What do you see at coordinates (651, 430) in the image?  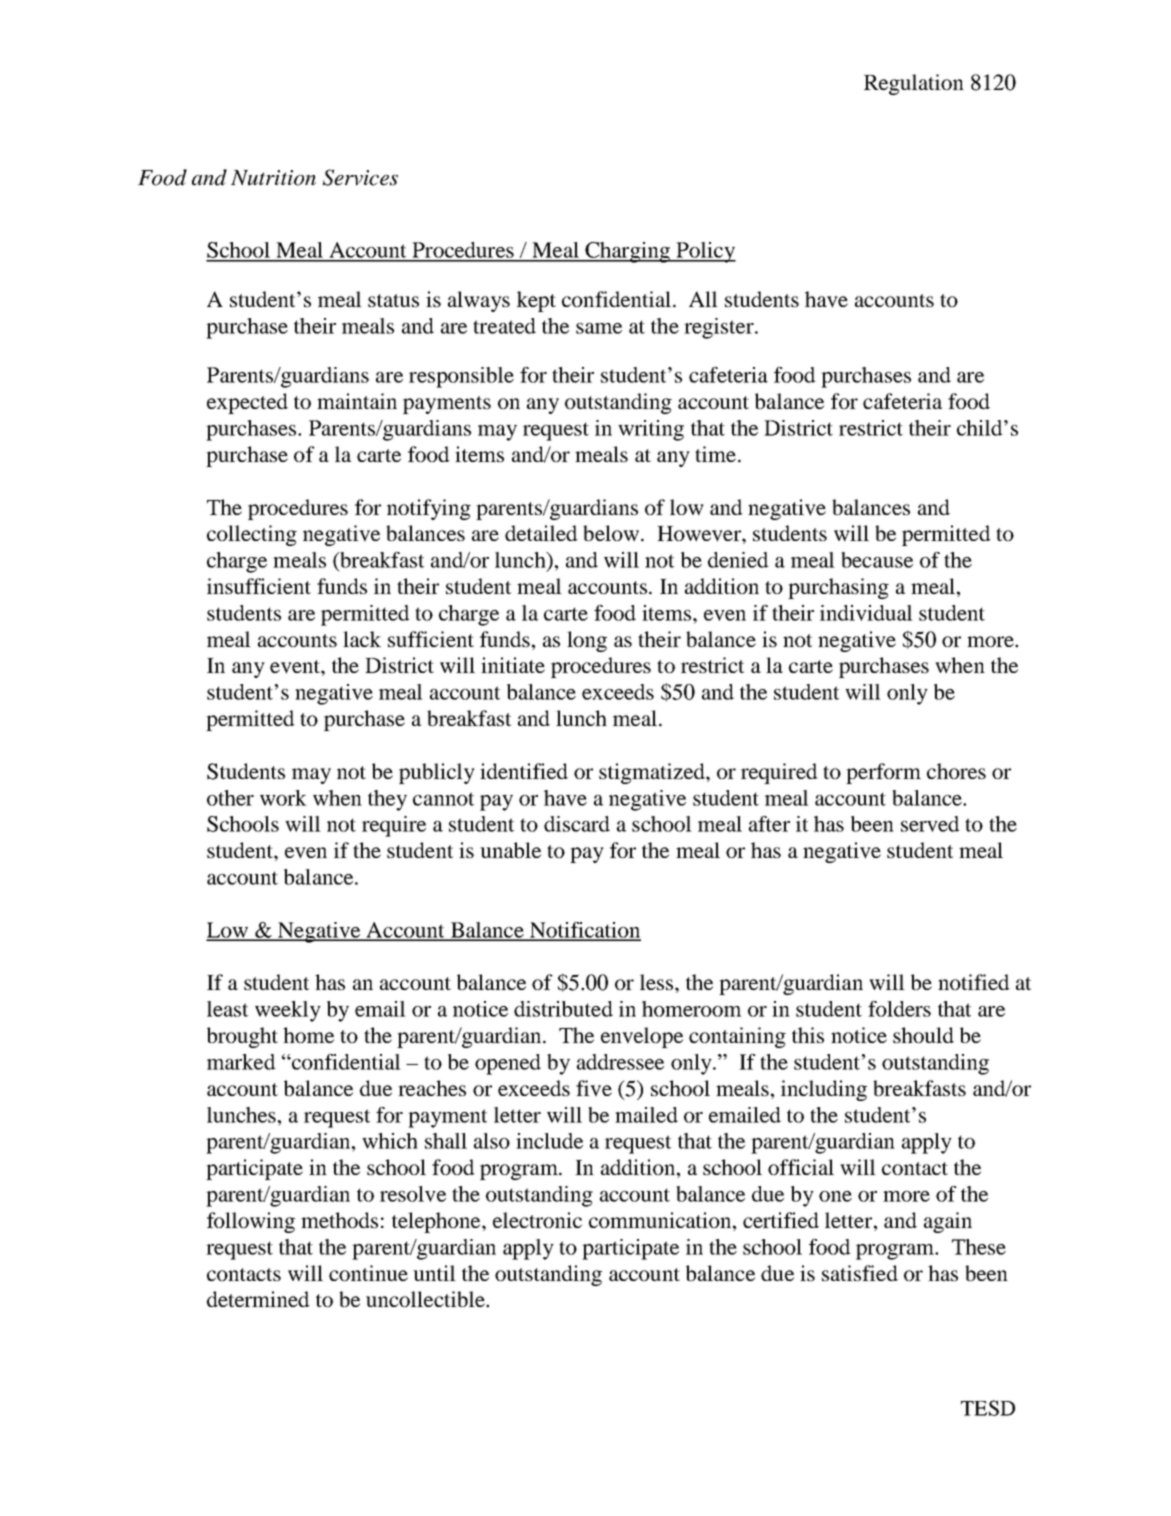 I see `writing` at bounding box center [651, 430].
